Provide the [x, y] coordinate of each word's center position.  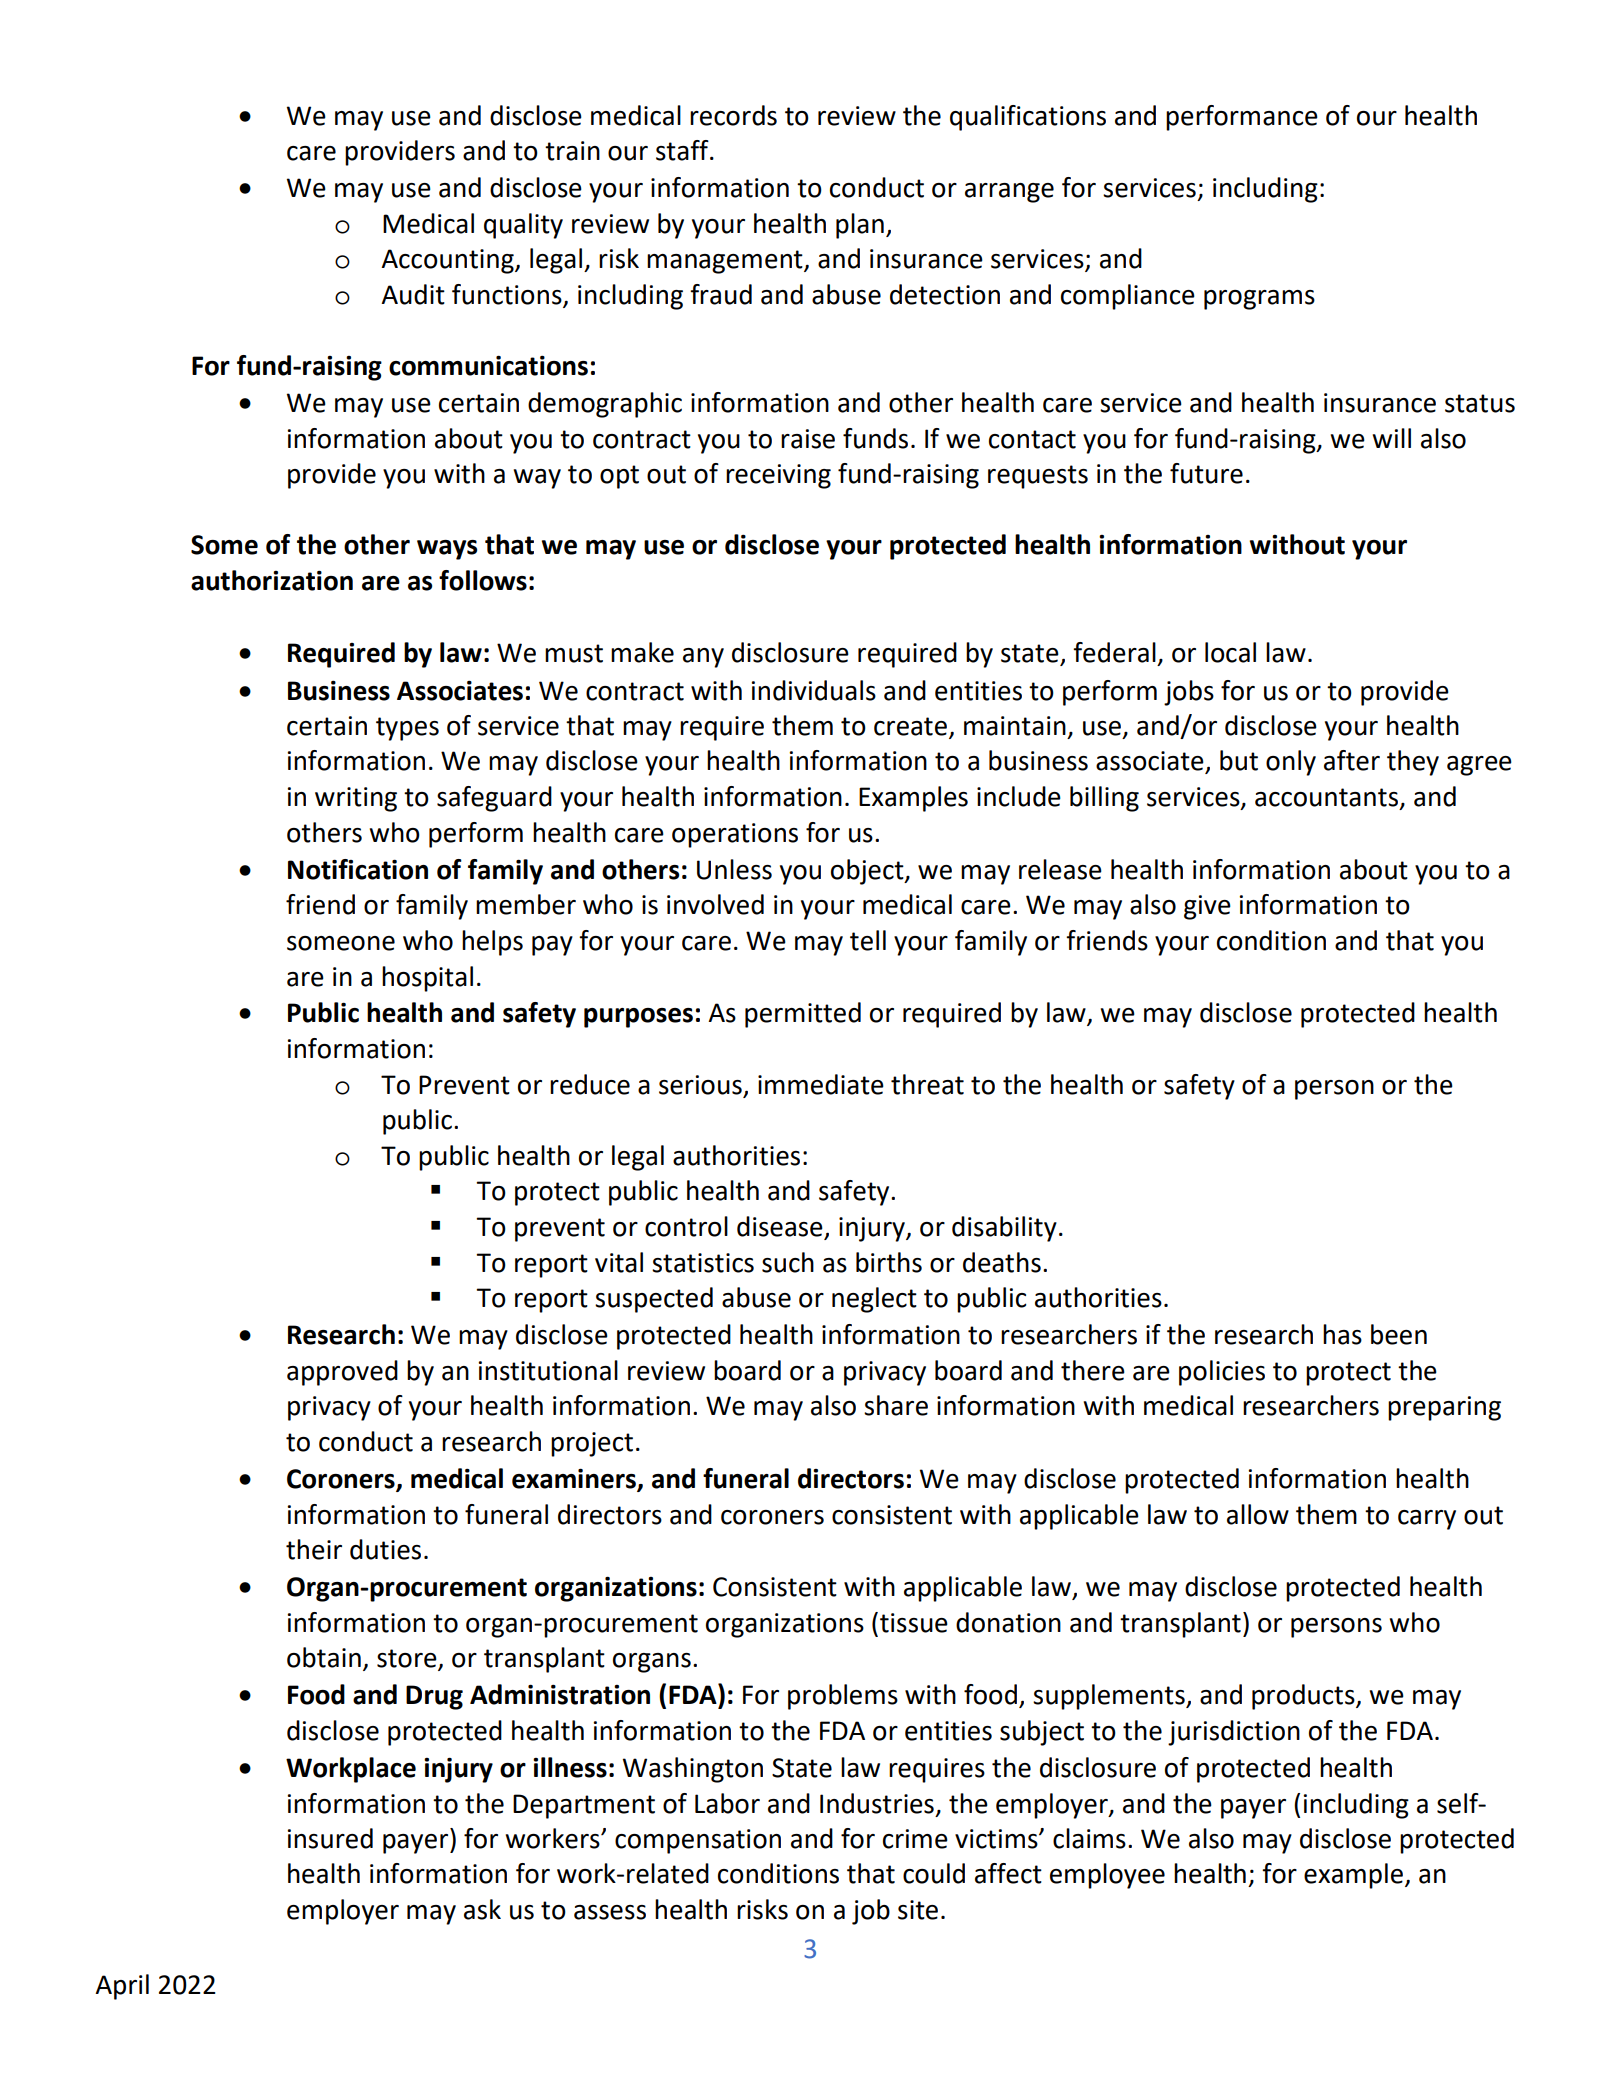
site [918, 1910]
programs [1259, 300]
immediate [821, 1084]
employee [1107, 1876]
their [314, 1549]
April [122, 1987]
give [1207, 907]
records [733, 115]
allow [1258, 1514]
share [896, 1405]
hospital [427, 979]
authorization [272, 580]
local [1230, 652]
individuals [813, 690]
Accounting [448, 261]
